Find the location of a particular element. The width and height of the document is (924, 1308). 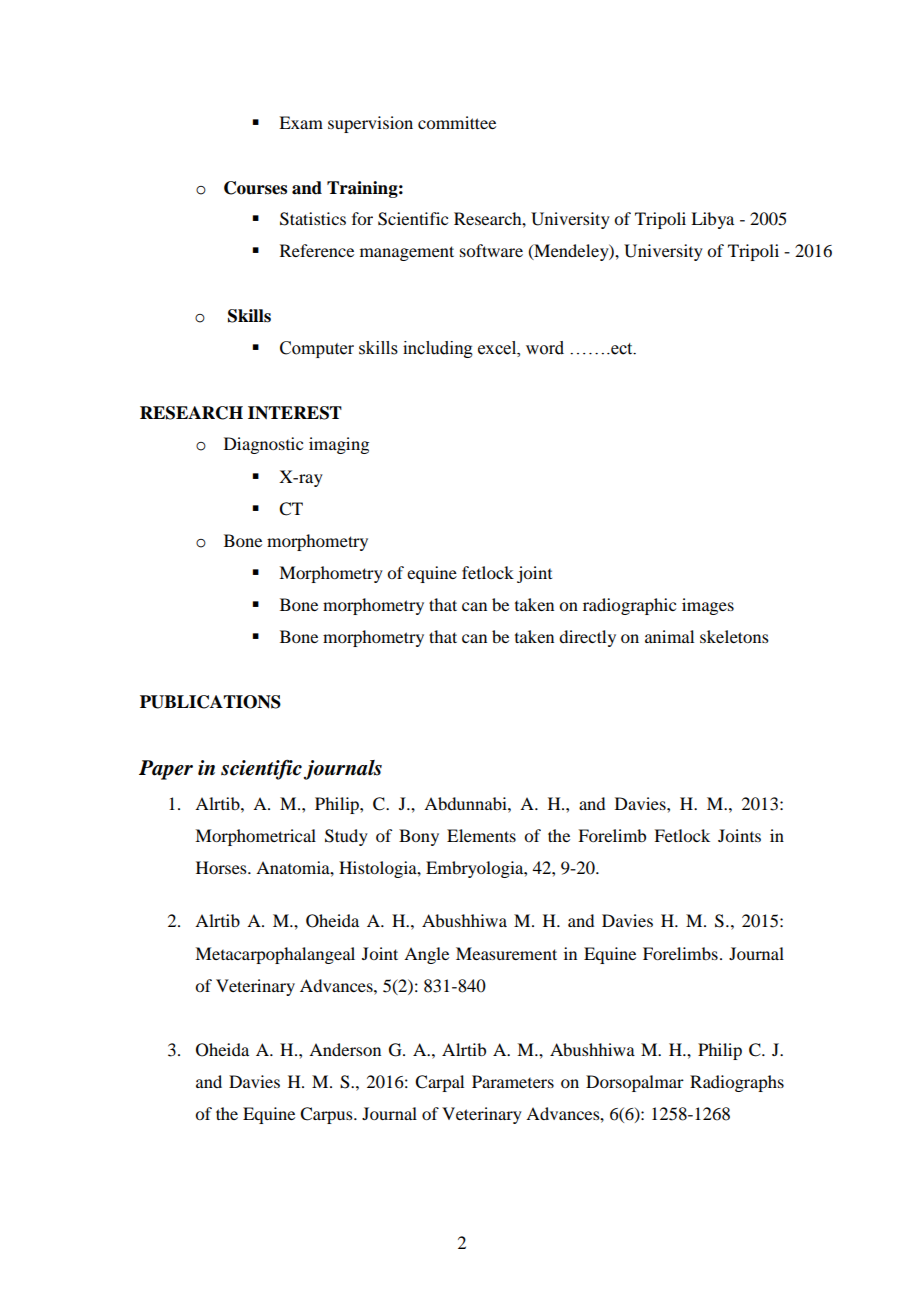

committee is located at coordinates (457, 122).
